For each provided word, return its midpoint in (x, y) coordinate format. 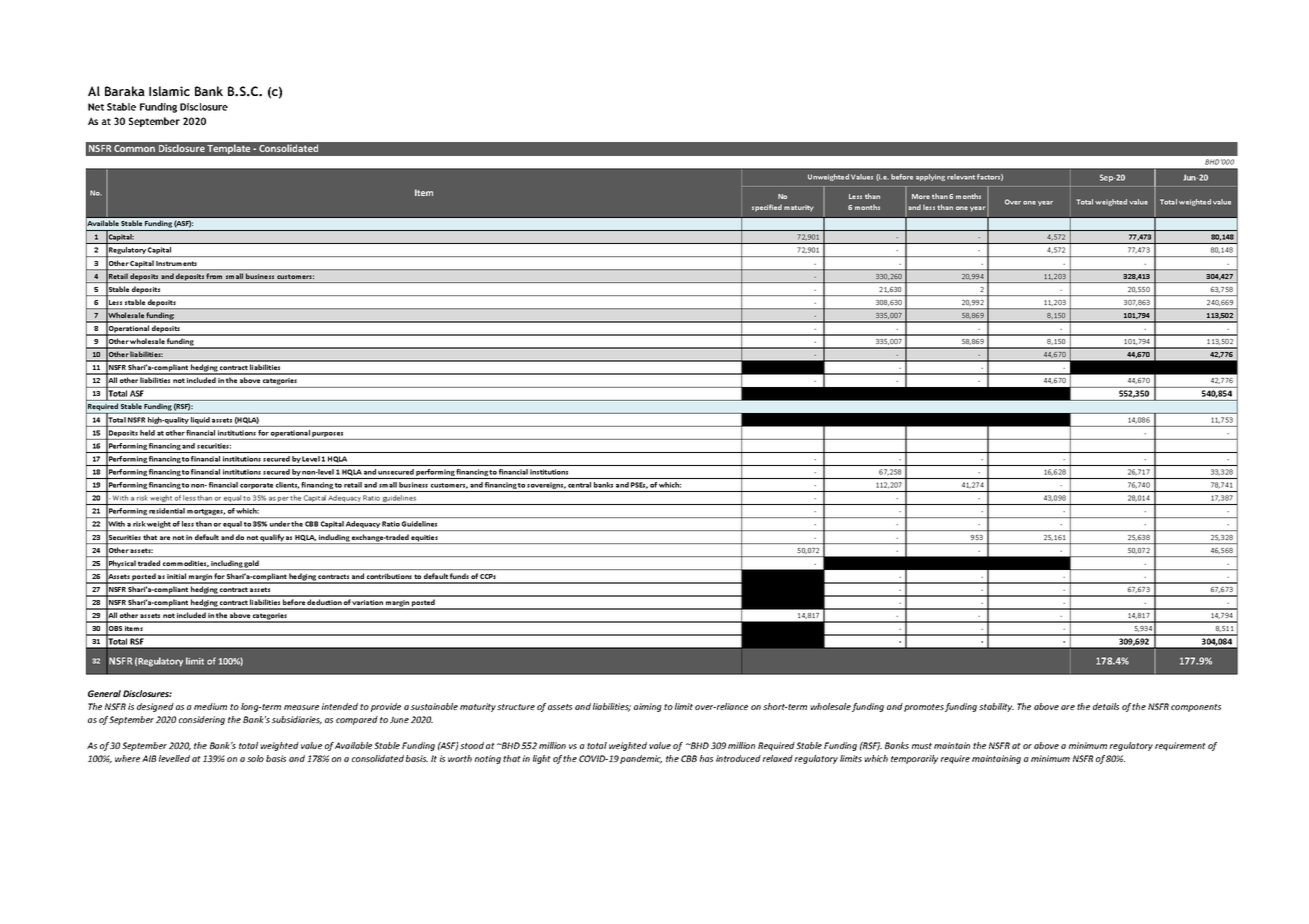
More (921, 196)
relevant (961, 177)
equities (425, 539)
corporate (257, 487)
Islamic (169, 91)
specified (767, 208)
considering (202, 720)
